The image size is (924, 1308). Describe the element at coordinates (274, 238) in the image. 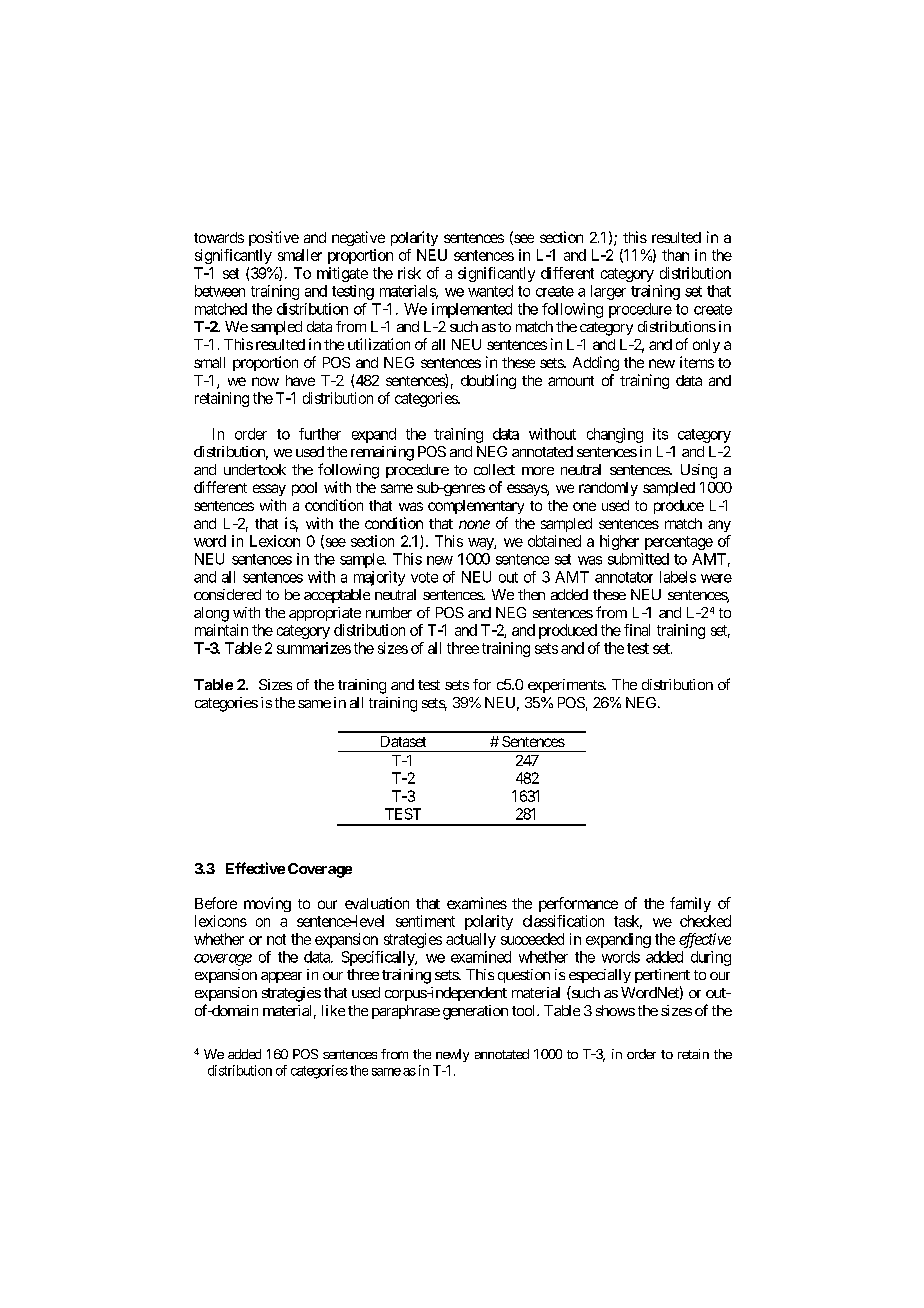

I see `positive` at that location.
